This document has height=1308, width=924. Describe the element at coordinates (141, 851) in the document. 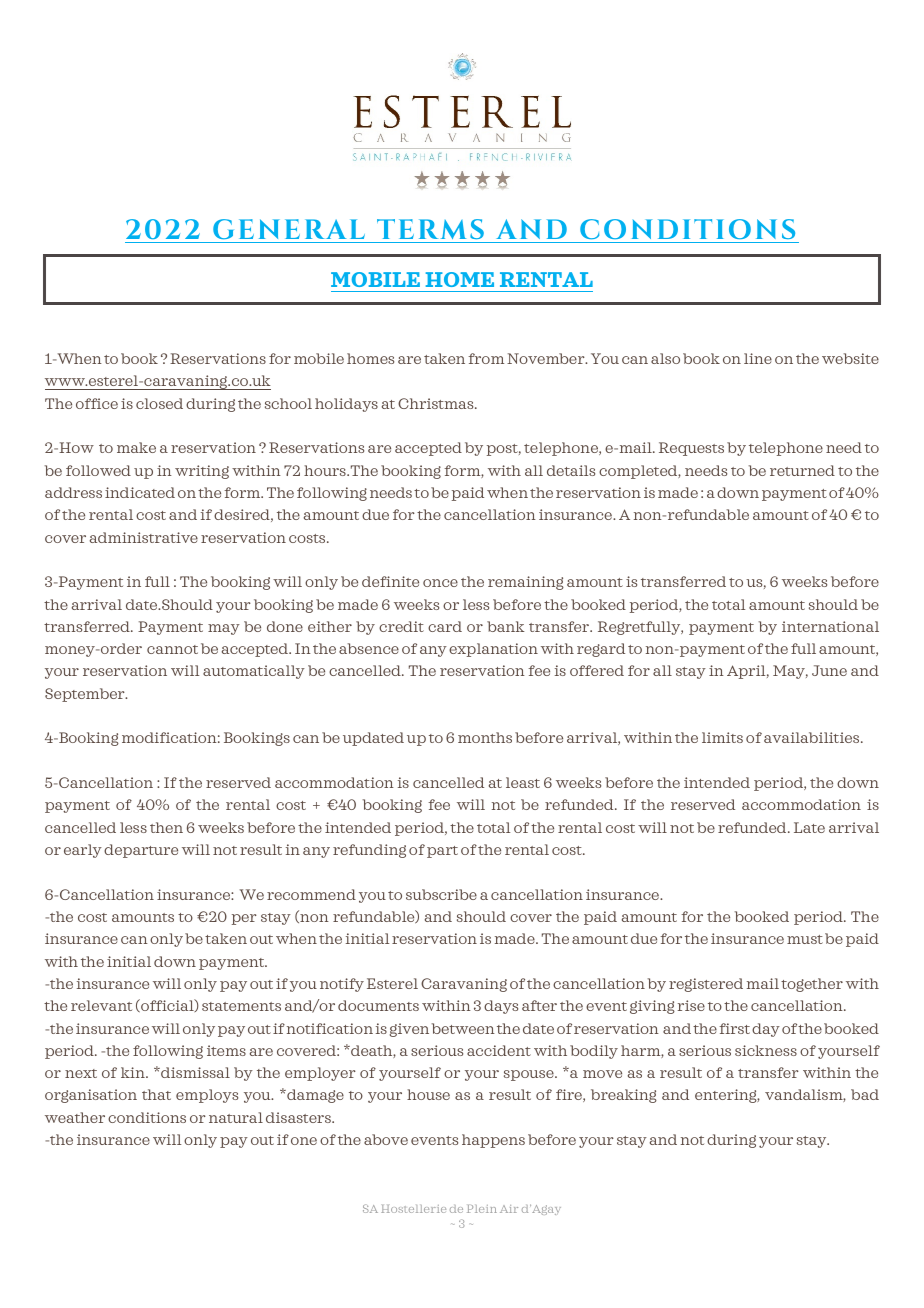

I see `departure` at that location.
